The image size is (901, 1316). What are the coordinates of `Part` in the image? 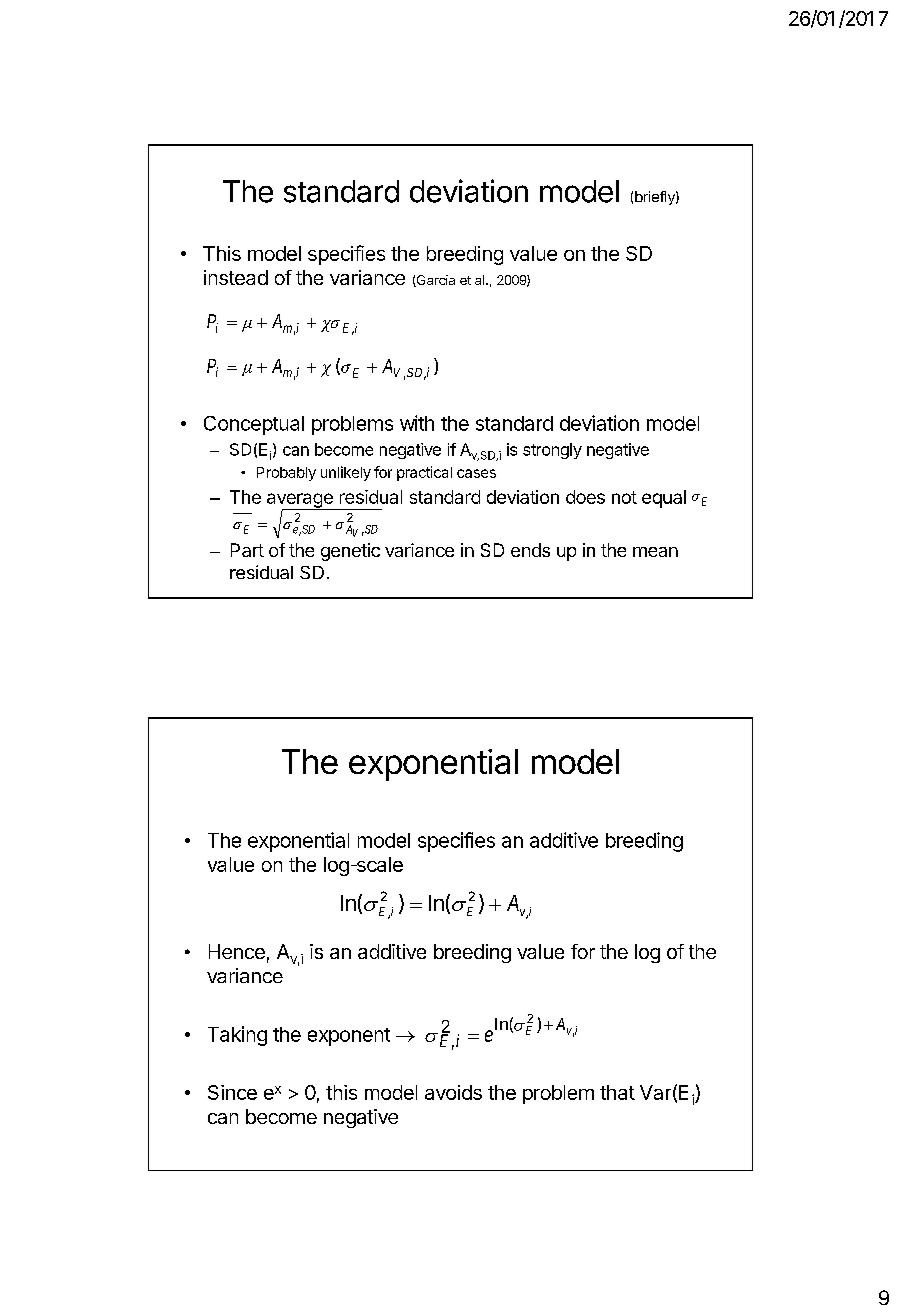 It's located at (247, 550).
